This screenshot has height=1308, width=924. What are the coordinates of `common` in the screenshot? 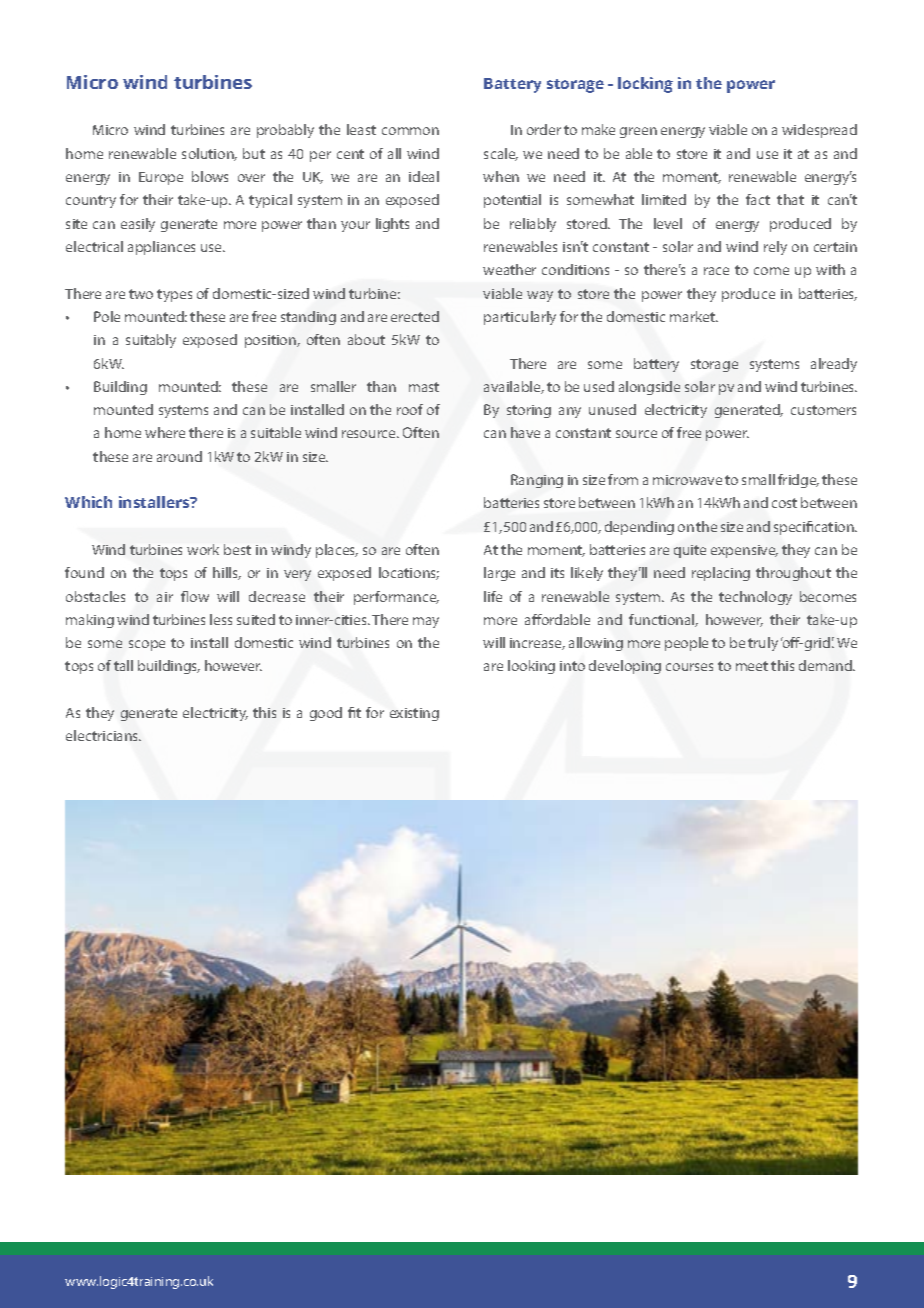 It's located at (410, 131).
